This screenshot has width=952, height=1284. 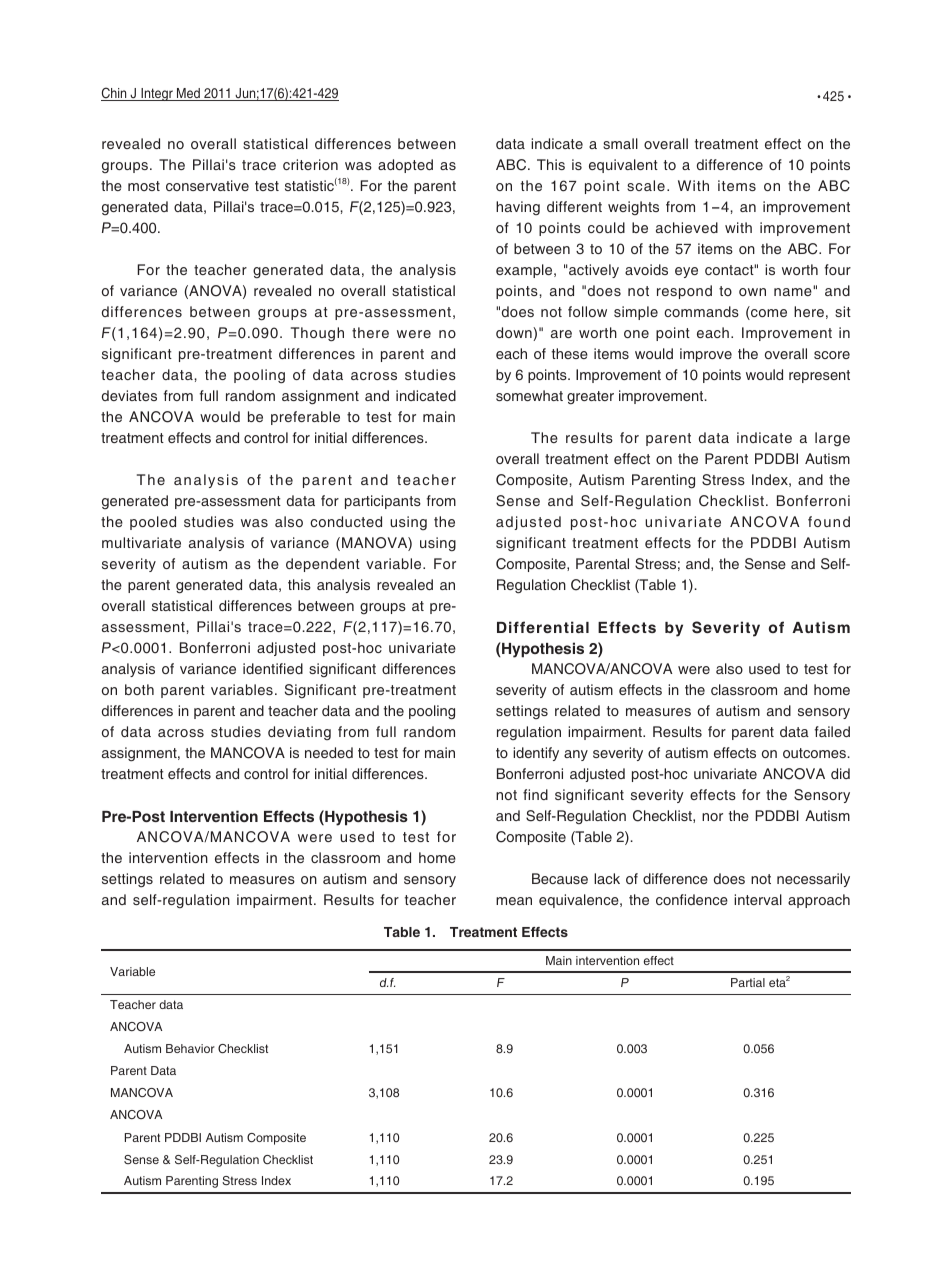 I want to click on mean, so click(x=514, y=901).
